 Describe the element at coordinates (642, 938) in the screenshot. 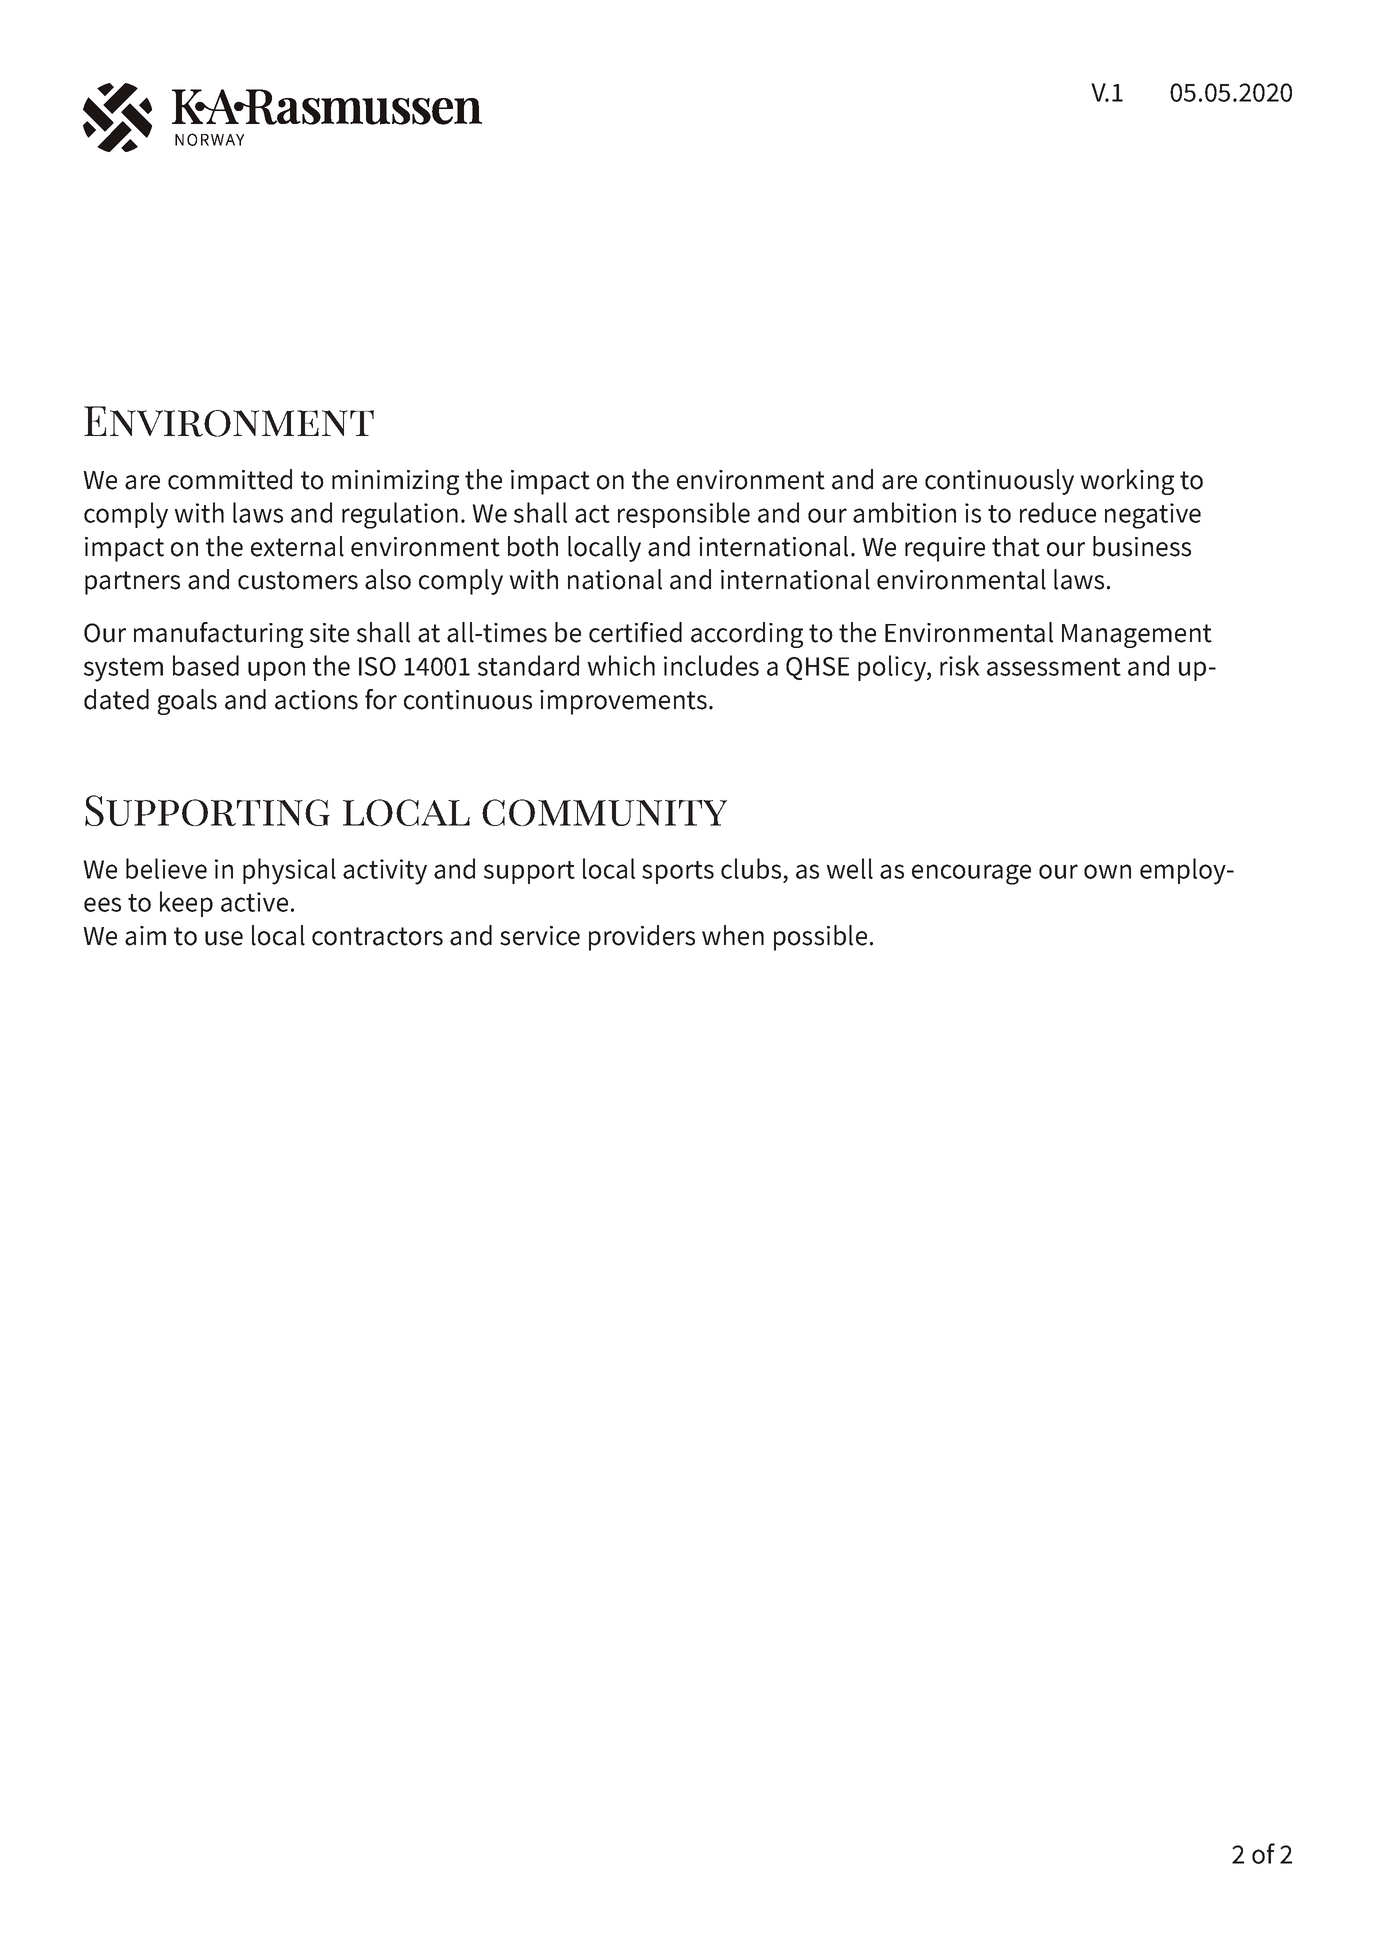

I see `providers` at that location.
